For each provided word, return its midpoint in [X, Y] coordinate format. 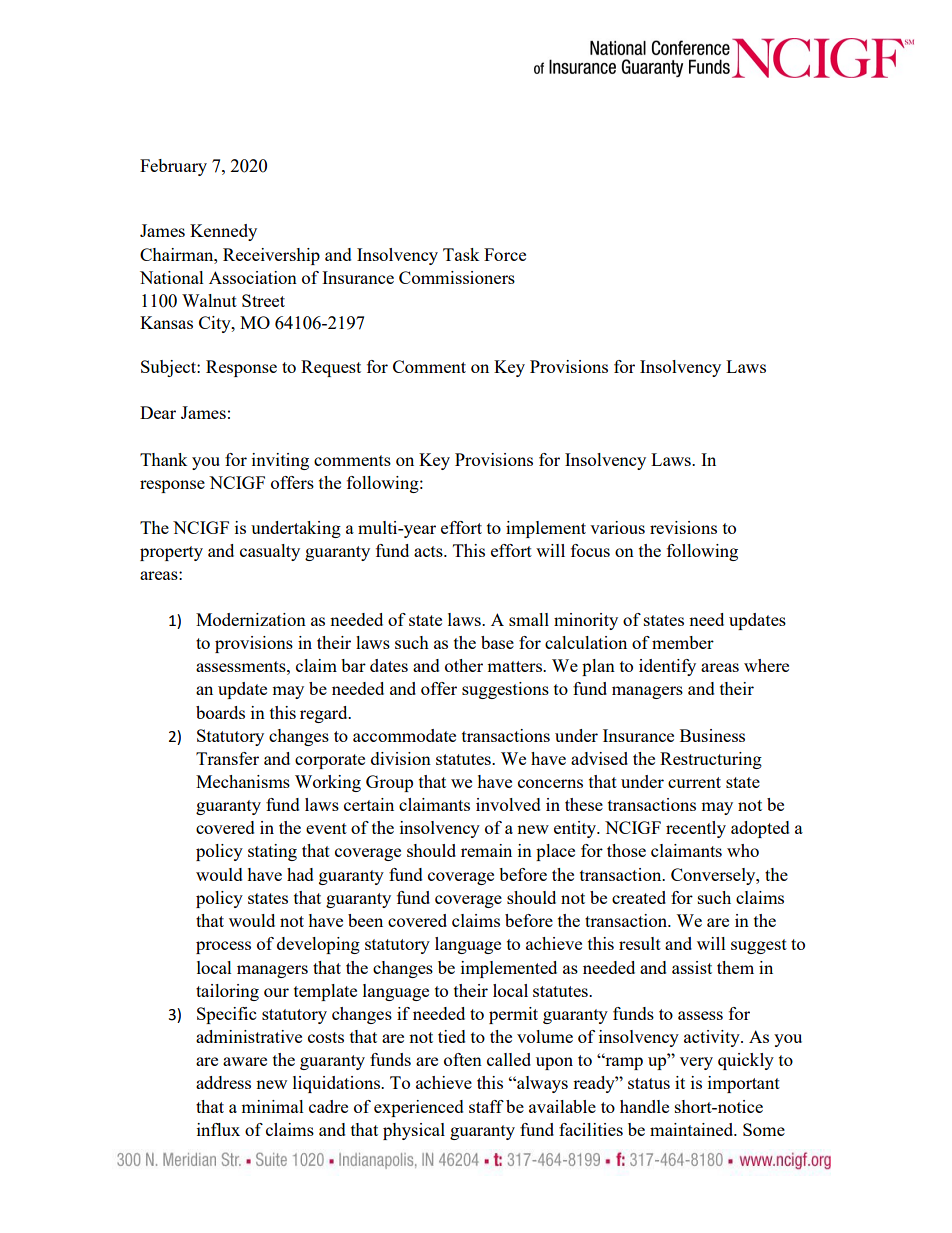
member [683, 642]
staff [486, 1106]
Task [461, 254]
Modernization [251, 619]
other [464, 665]
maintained [693, 1129]
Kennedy [223, 232]
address [223, 1082]
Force [505, 254]
